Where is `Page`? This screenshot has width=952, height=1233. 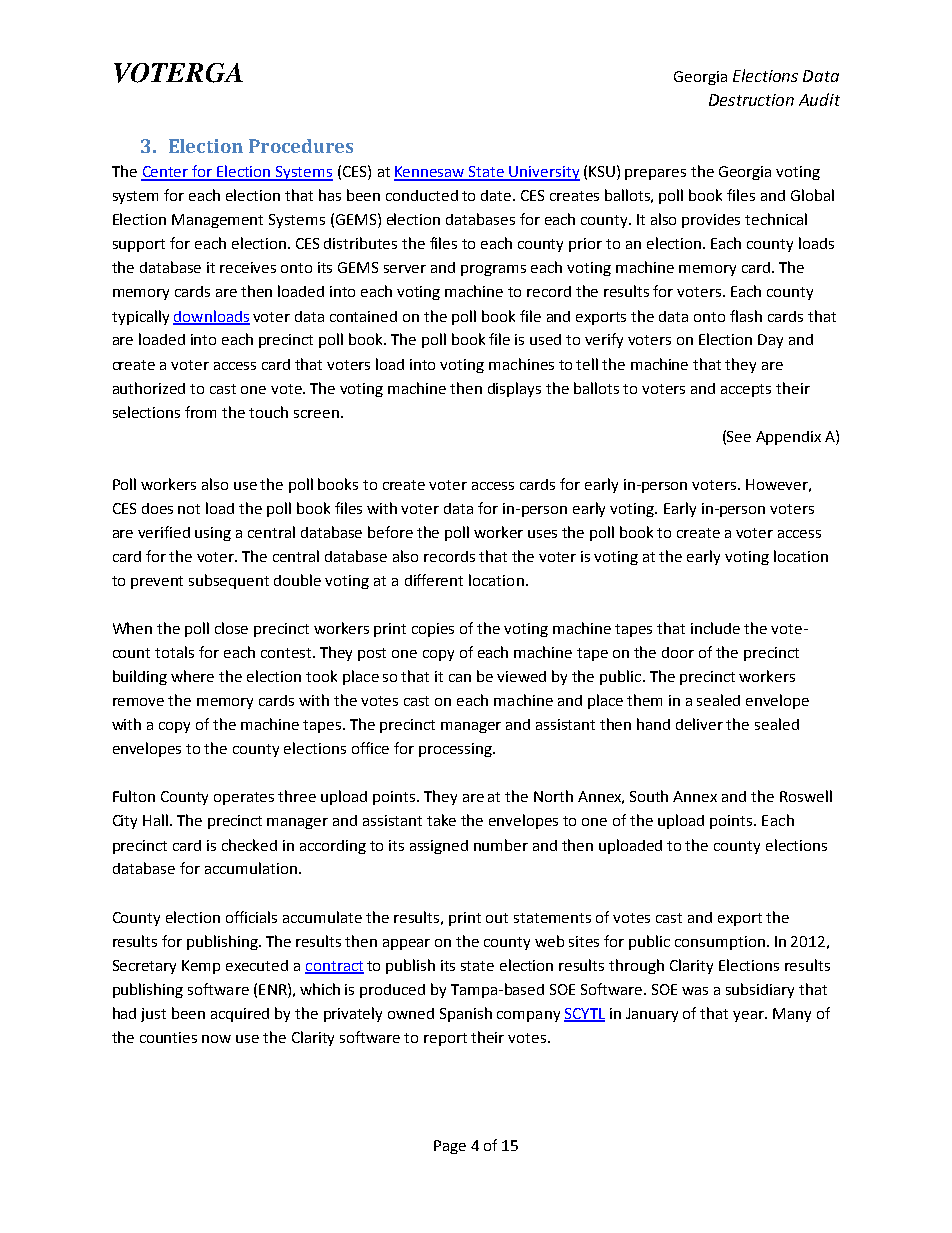 Page is located at coordinates (450, 1147).
